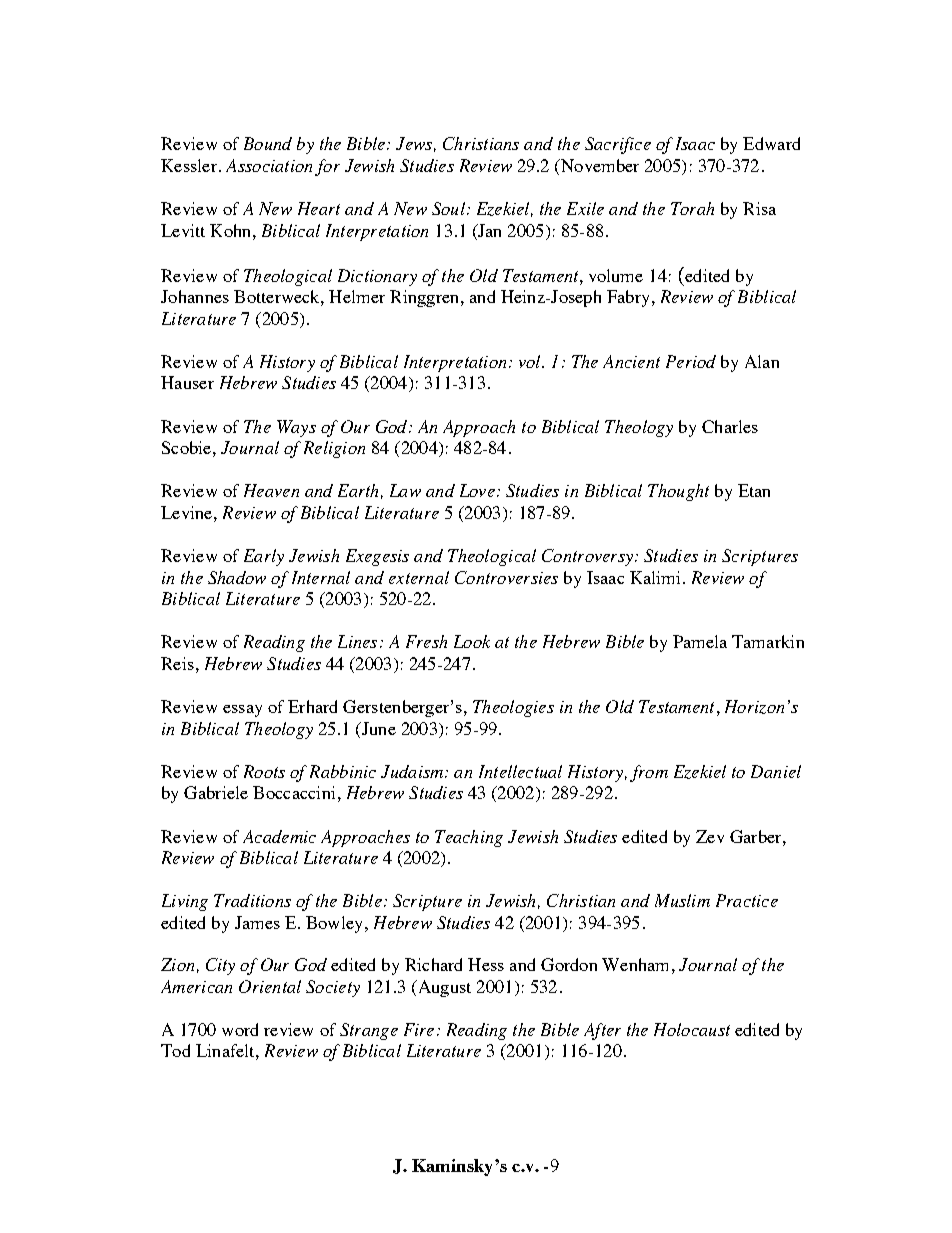 Image resolution: width=952 pixels, height=1233 pixels. I want to click on Soul, so click(448, 208).
